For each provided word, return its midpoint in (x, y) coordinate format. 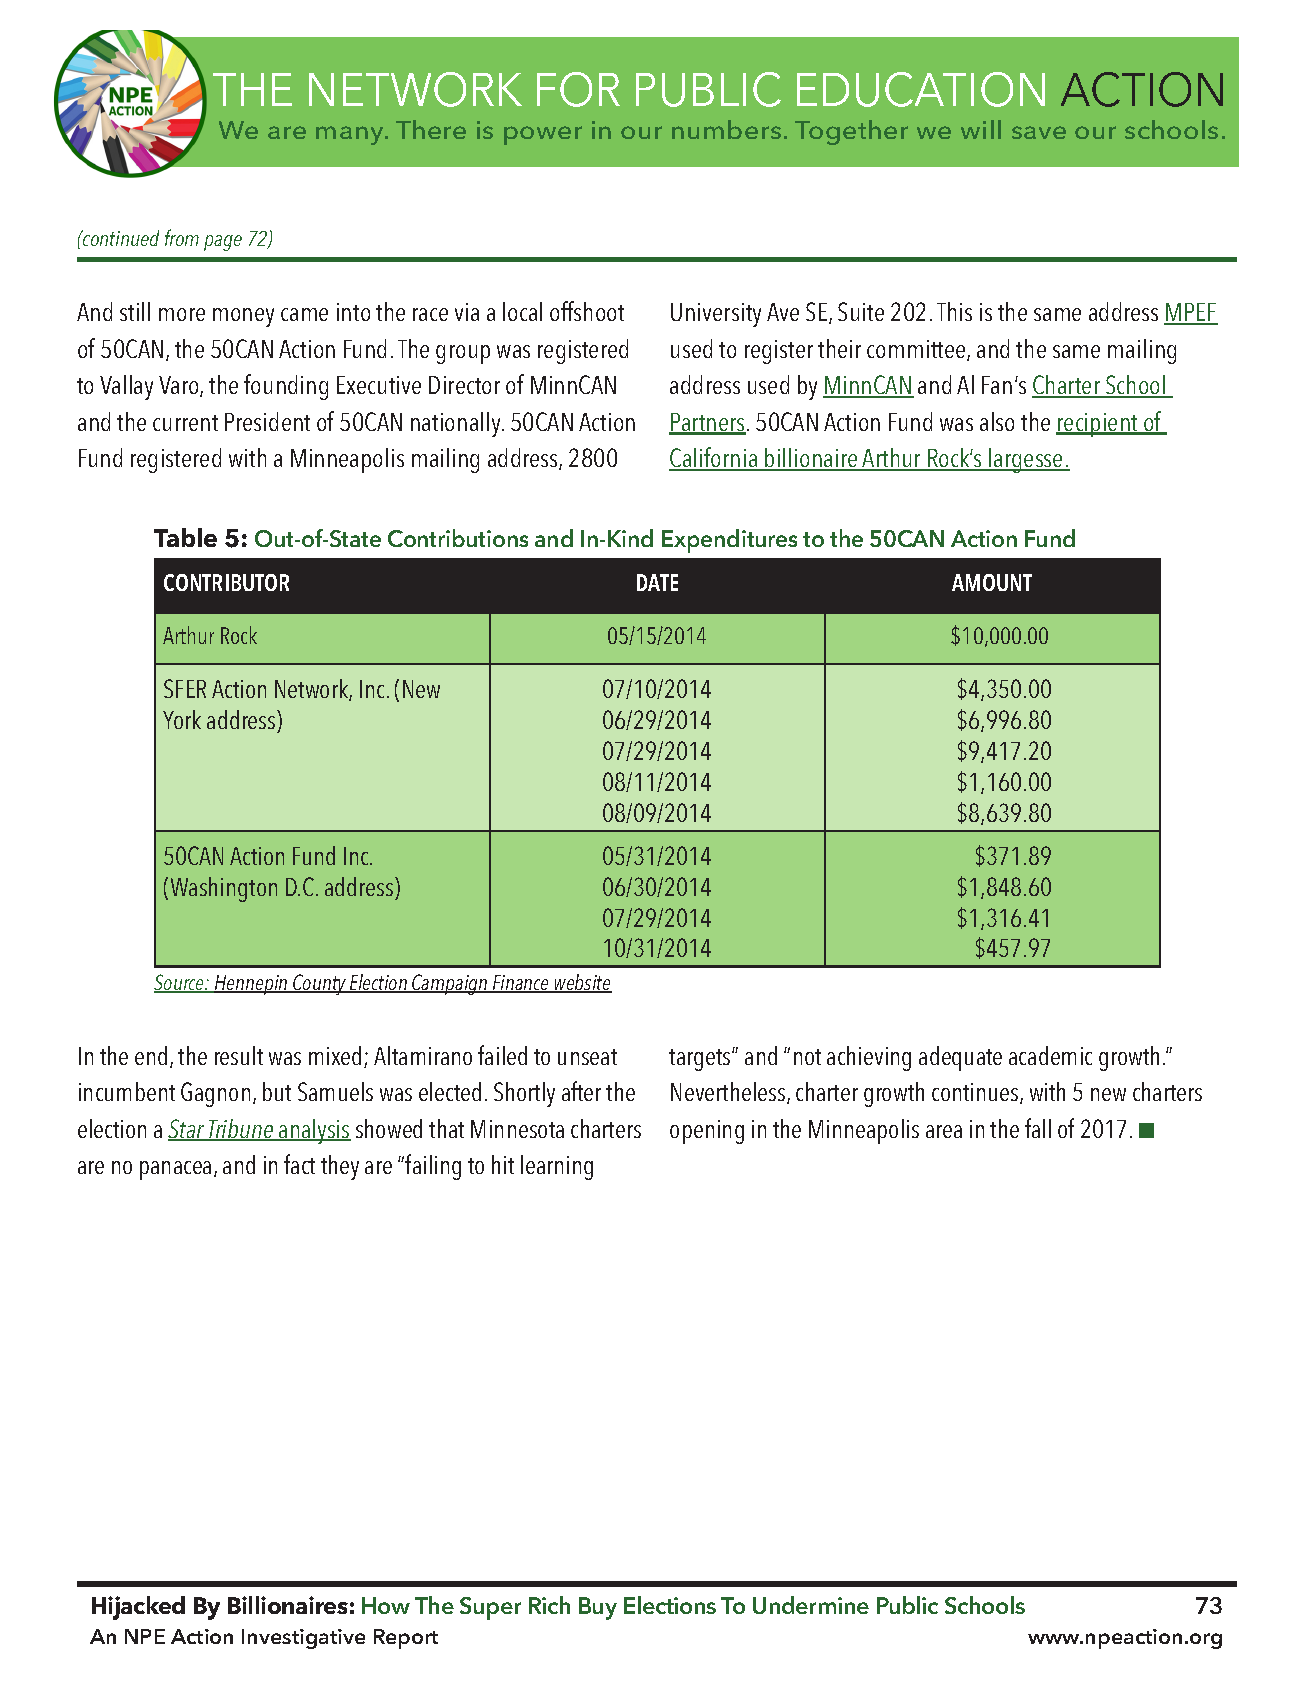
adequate (960, 1058)
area (944, 1131)
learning (557, 1167)
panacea (175, 1170)
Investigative (303, 1639)
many (351, 135)
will (981, 129)
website (582, 983)
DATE (657, 582)
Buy (598, 1608)
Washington (224, 889)
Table (185, 537)
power (543, 135)
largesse (1026, 460)
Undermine (811, 1605)
